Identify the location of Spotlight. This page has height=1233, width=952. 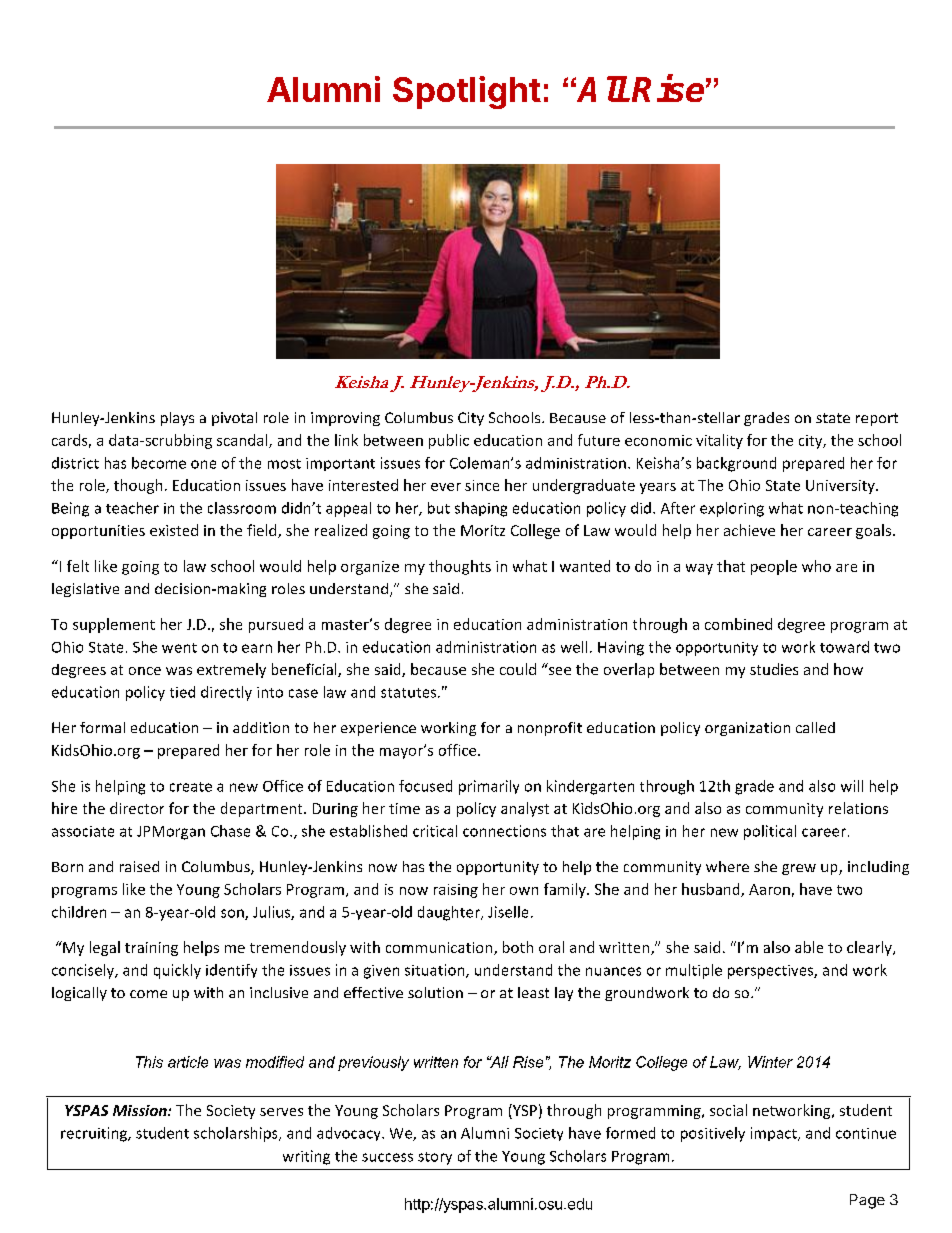
(467, 92).
